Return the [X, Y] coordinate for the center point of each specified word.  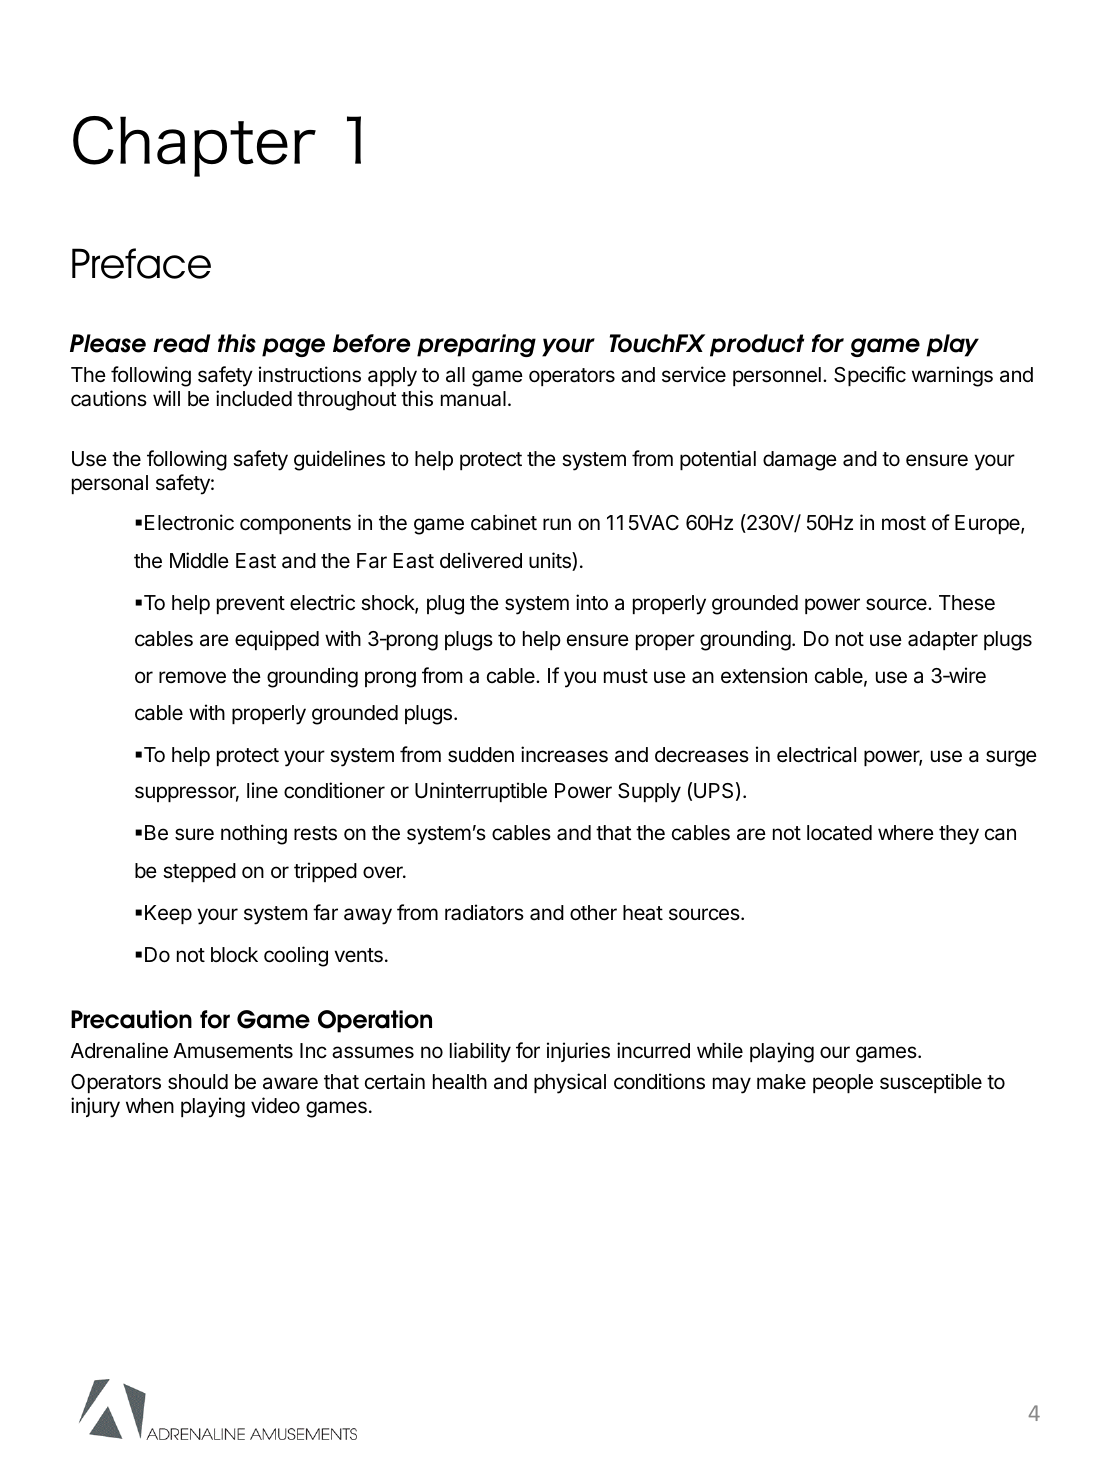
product [757, 345]
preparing [476, 345]
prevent [251, 605]
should [198, 1082]
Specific [870, 376]
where [906, 833]
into [592, 602]
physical [570, 1083]
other [593, 913]
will [166, 398]
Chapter [194, 146]
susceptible [931, 1083]
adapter [943, 640]
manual [473, 399]
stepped [199, 872]
